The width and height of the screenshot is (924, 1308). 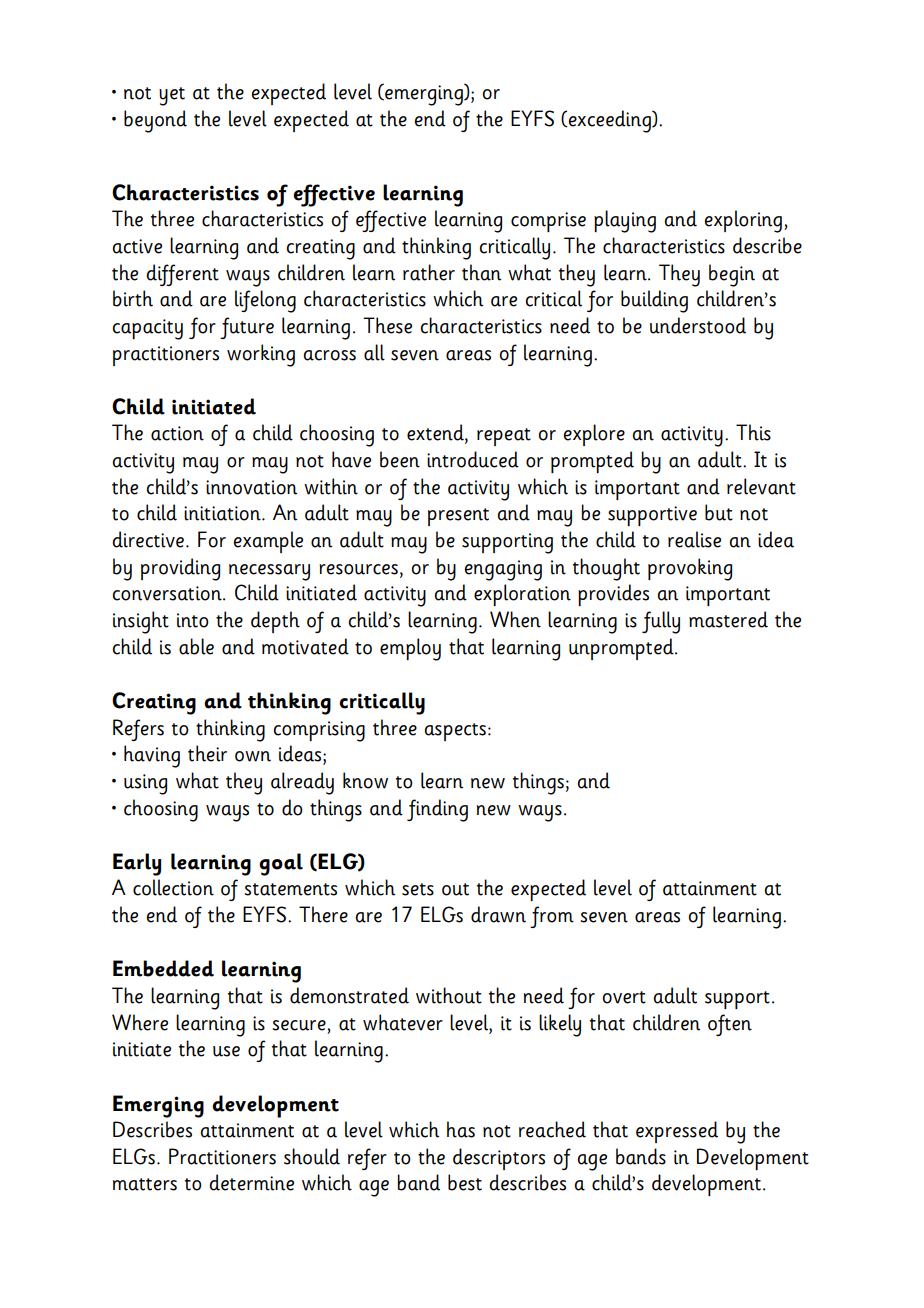 What do you see at coordinates (548, 222) in the screenshot?
I see `comprise` at bounding box center [548, 222].
